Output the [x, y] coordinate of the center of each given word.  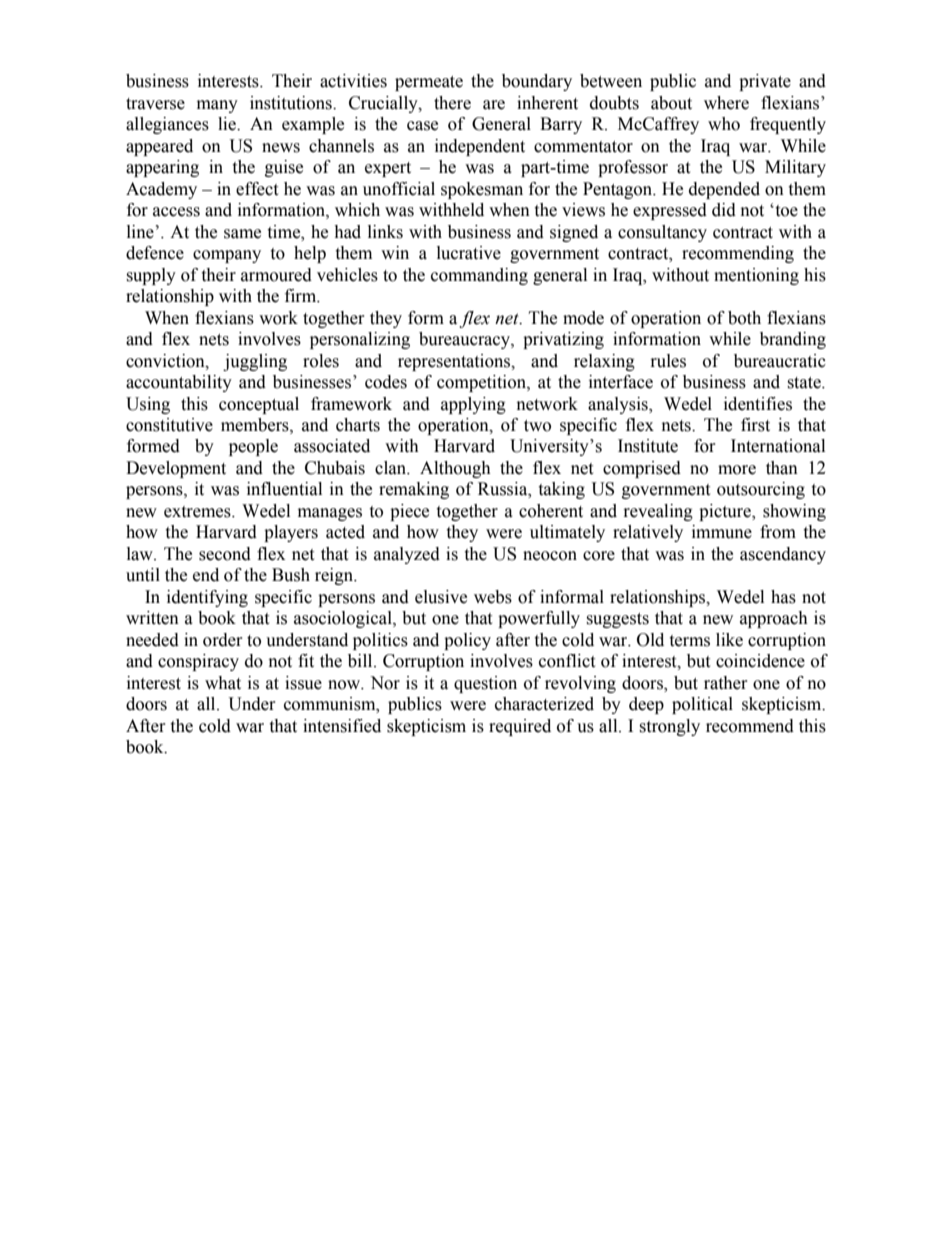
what [223, 683]
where [726, 103]
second [225, 554]
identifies [758, 404]
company [227, 256]
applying [473, 405]
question [485, 684]
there [452, 103]
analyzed [407, 555]
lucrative [469, 253]
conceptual [259, 405]
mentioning [756, 276]
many [217, 106]
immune [722, 532]
